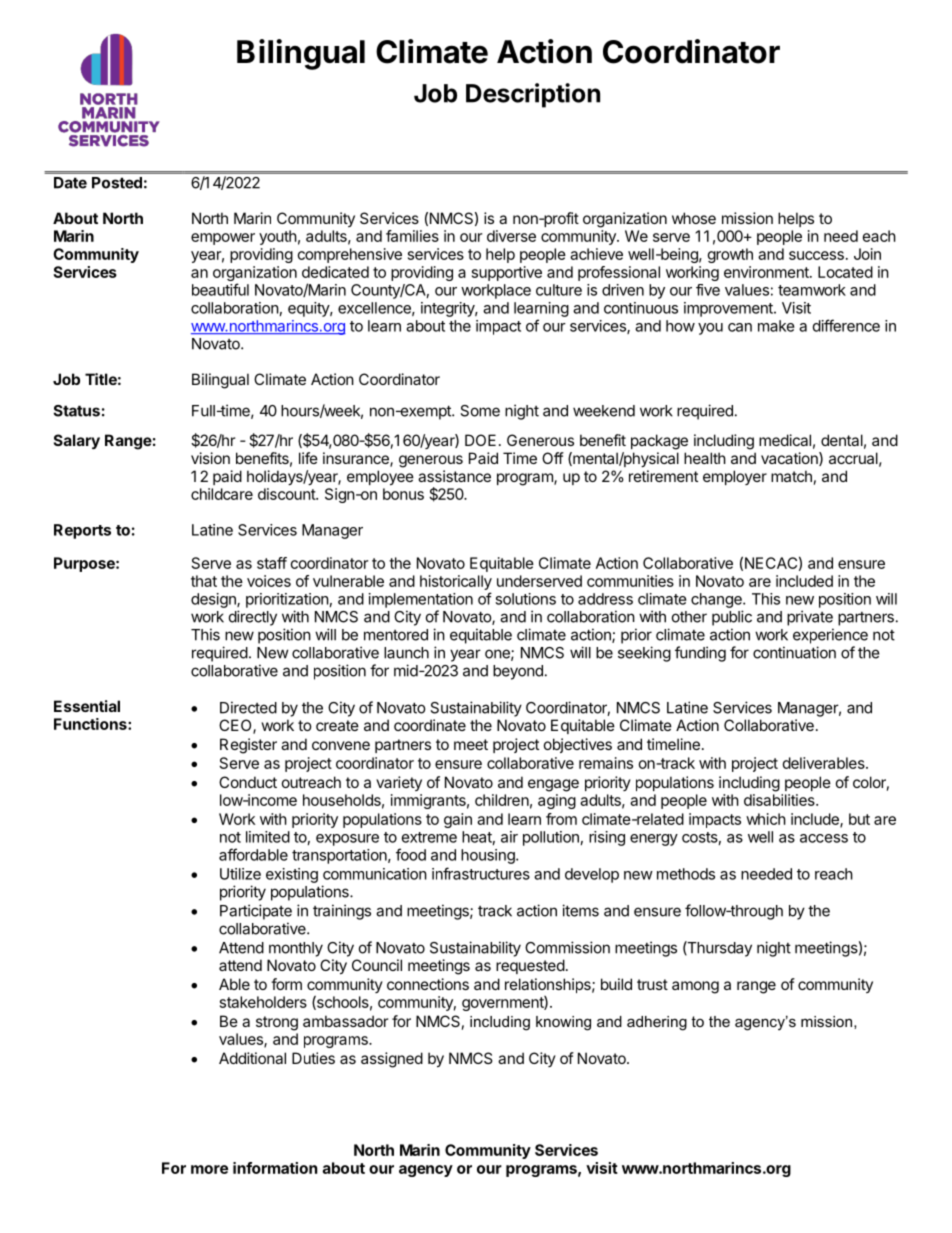 The width and height of the screenshot is (952, 1233). Describe the element at coordinates (209, 1169) in the screenshot. I see `more` at that location.
